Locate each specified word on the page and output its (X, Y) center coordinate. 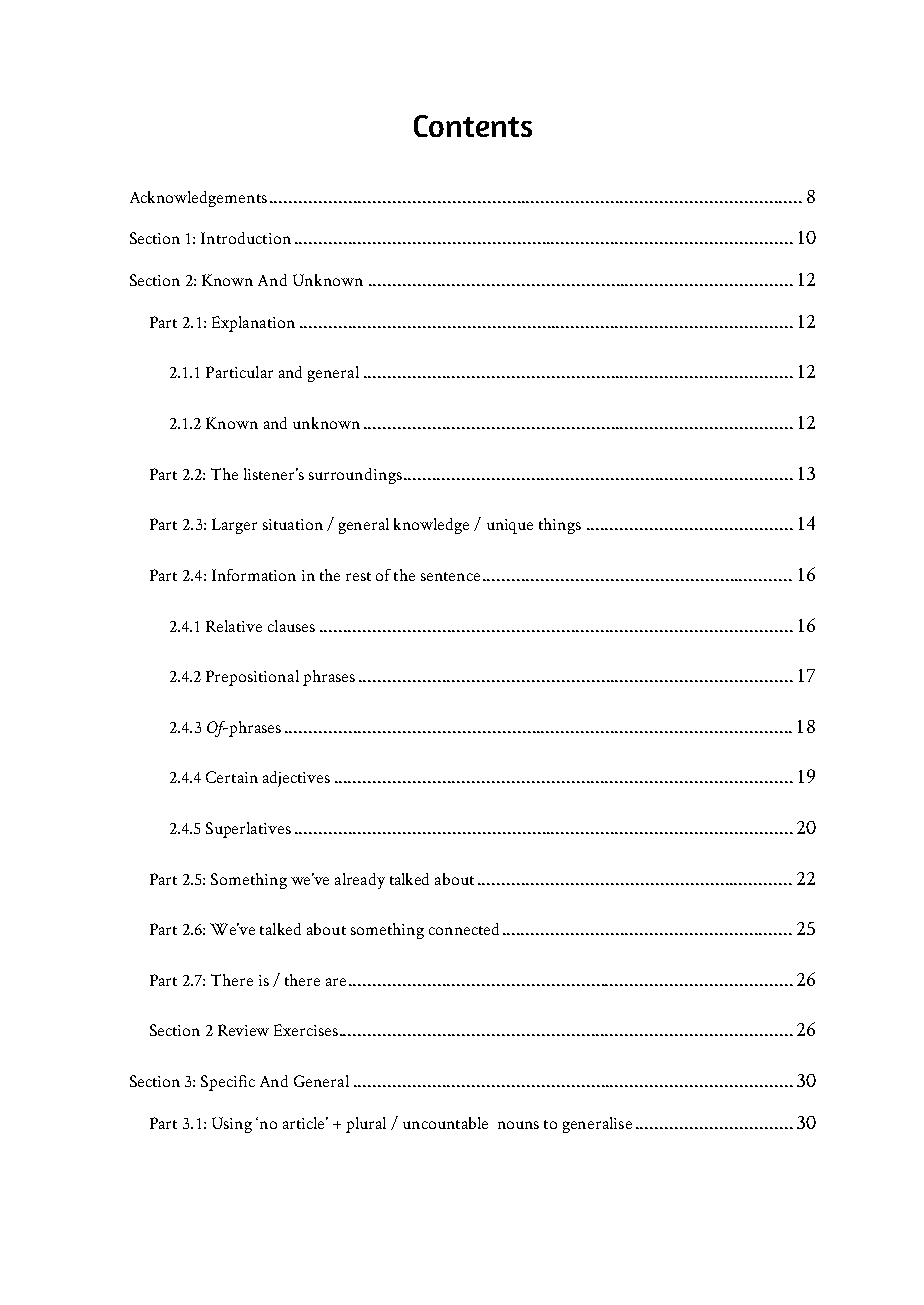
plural (366, 1125)
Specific (228, 1083)
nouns (518, 1125)
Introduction (246, 238)
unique (510, 526)
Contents (473, 126)
